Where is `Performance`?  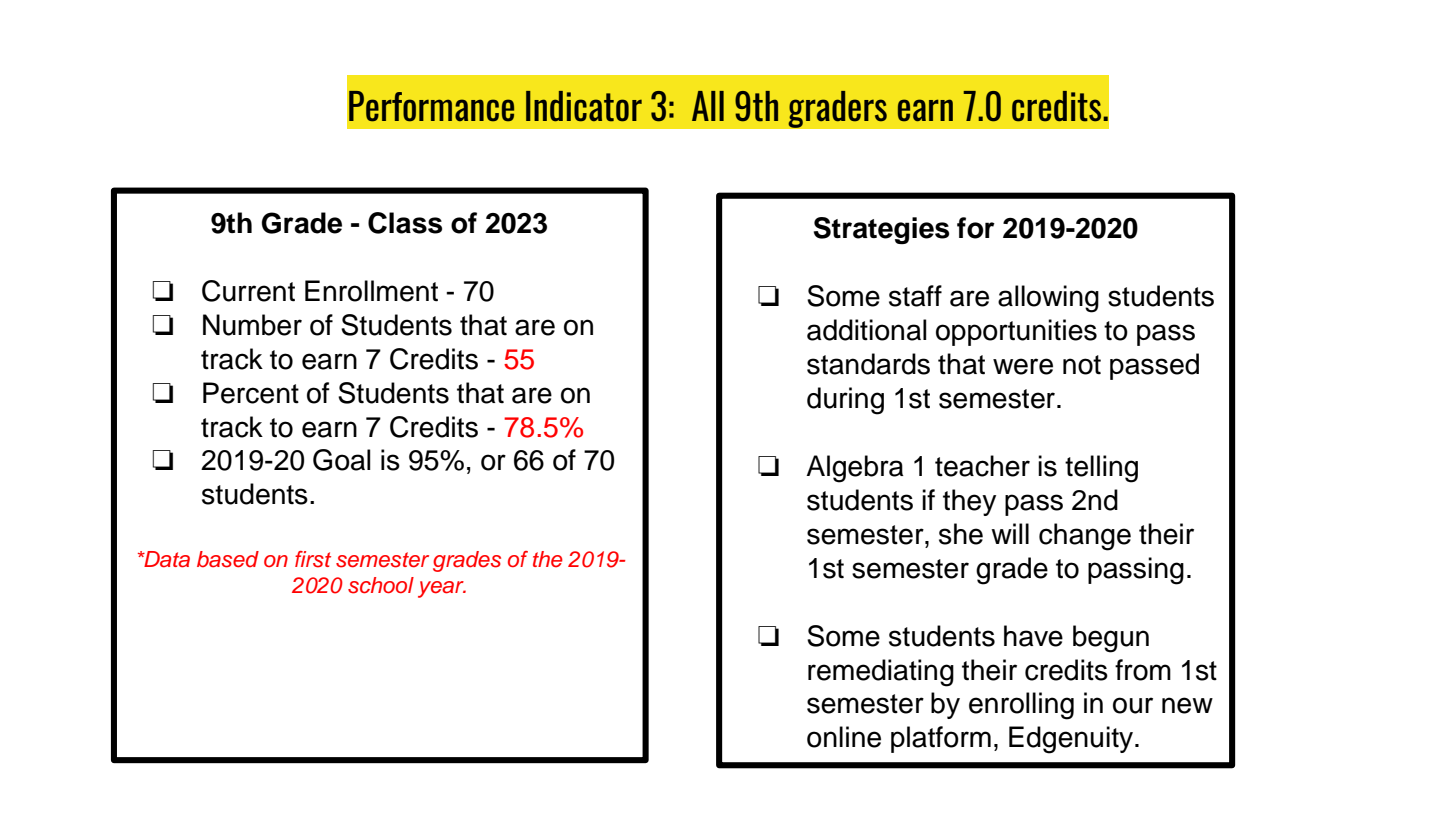 Performance is located at coordinates (431, 106).
